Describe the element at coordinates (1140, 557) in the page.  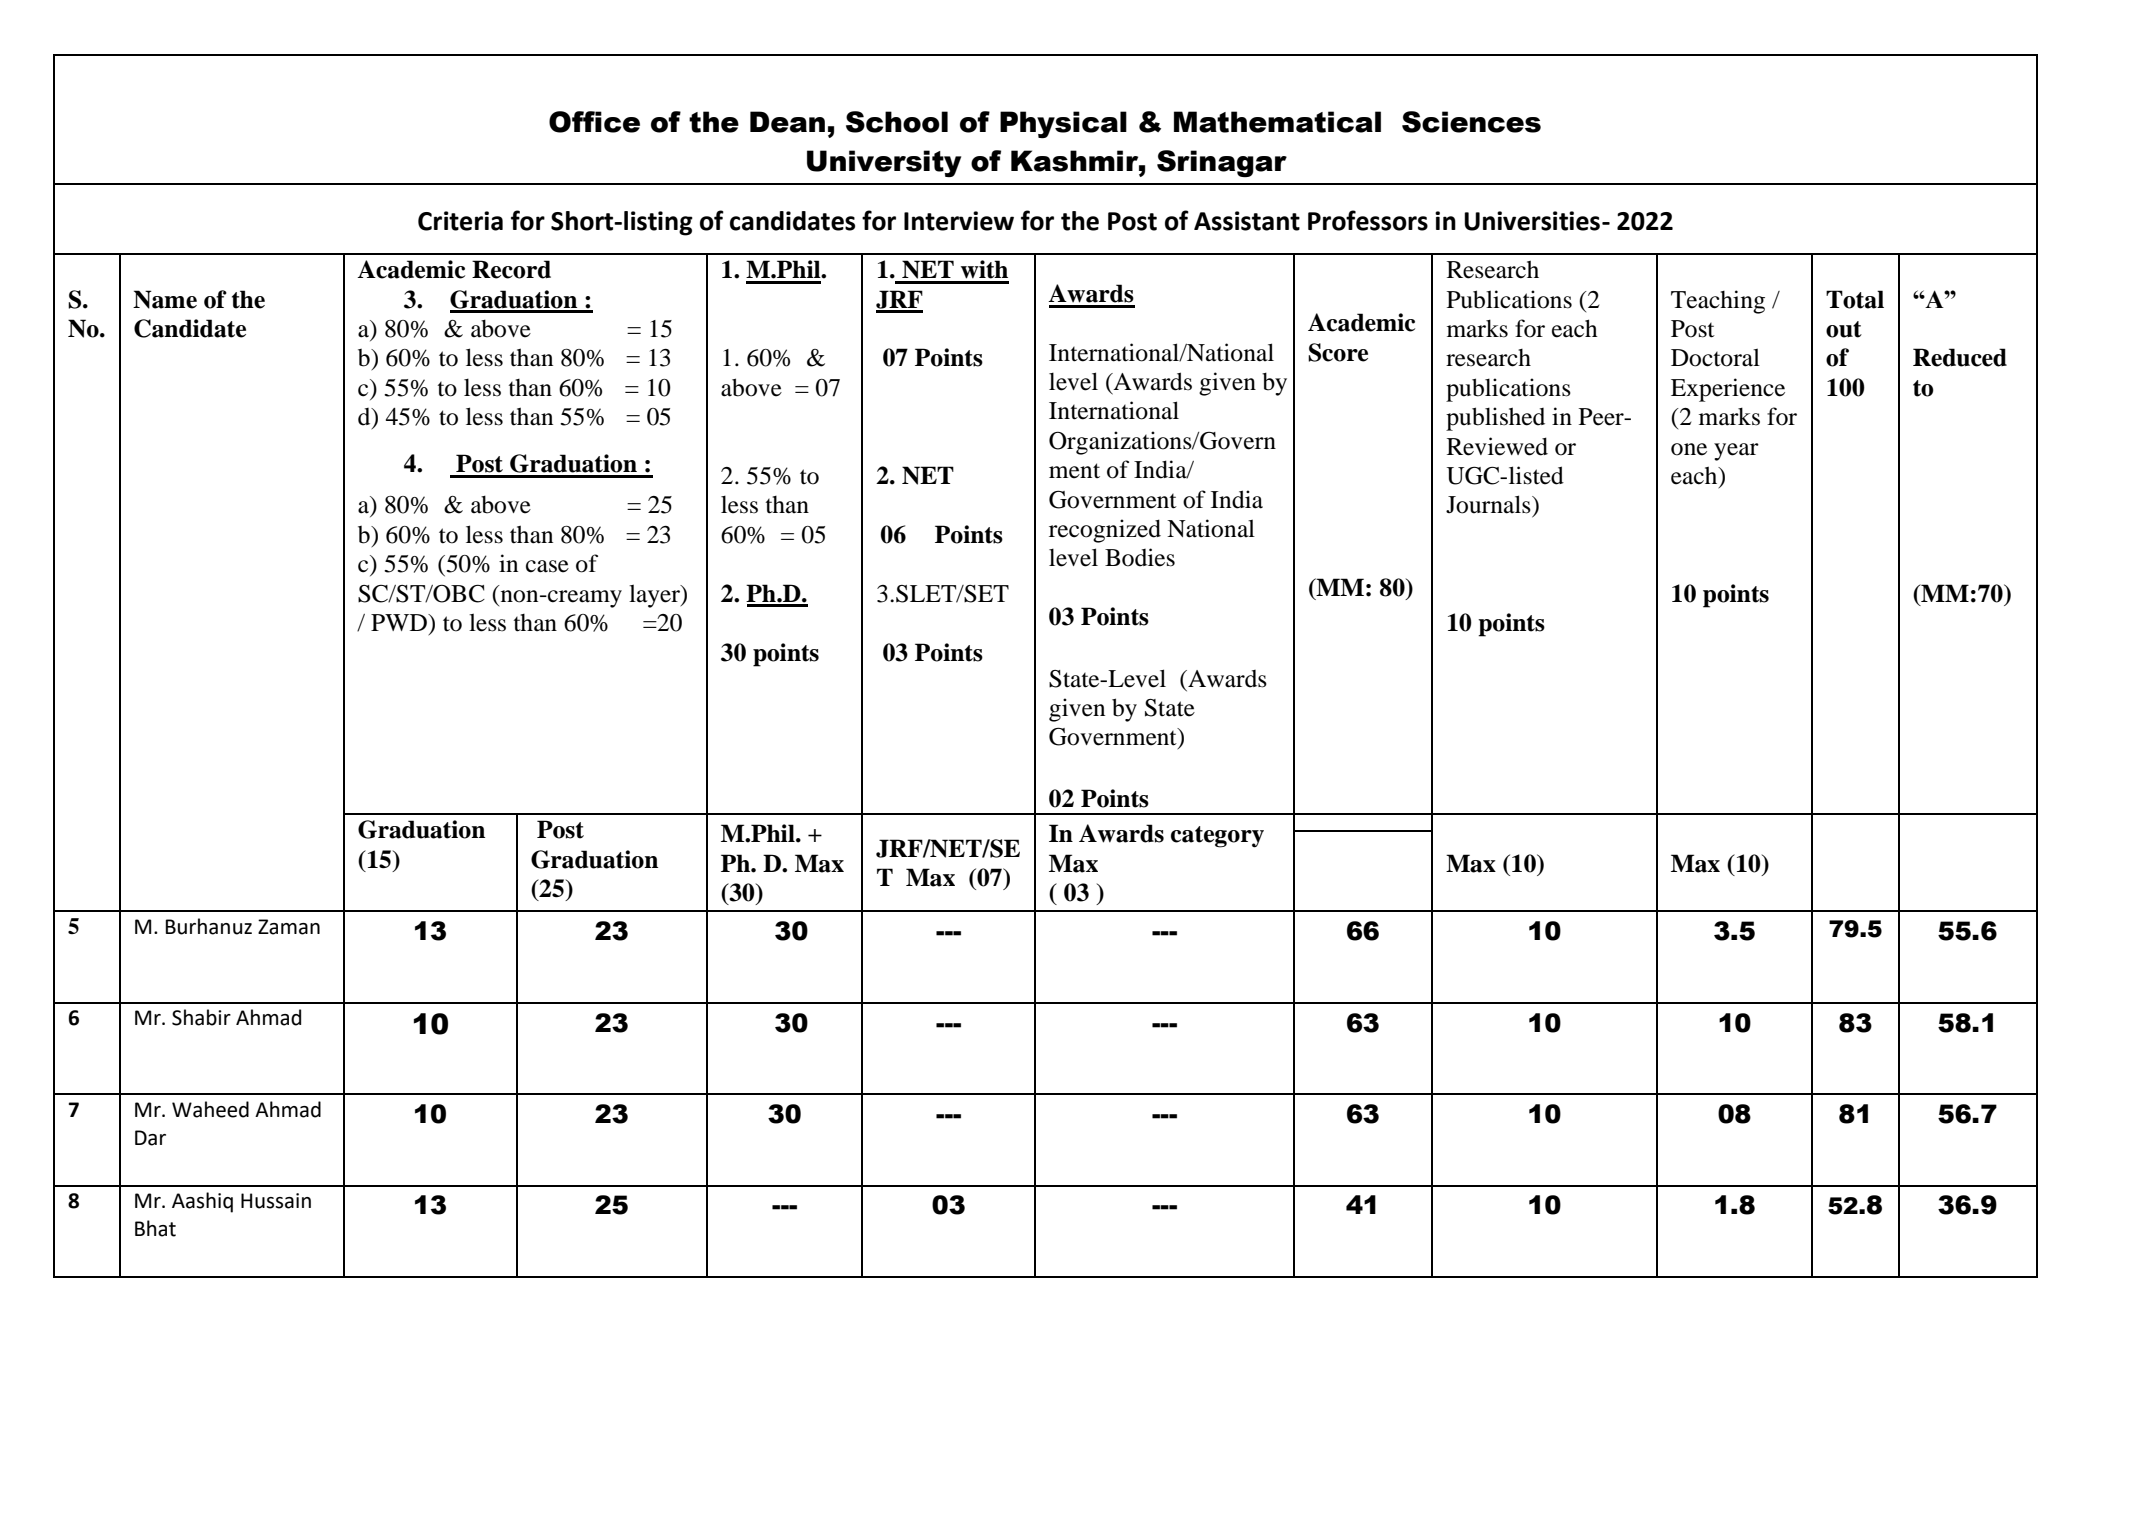
I see `Bodies` at that location.
